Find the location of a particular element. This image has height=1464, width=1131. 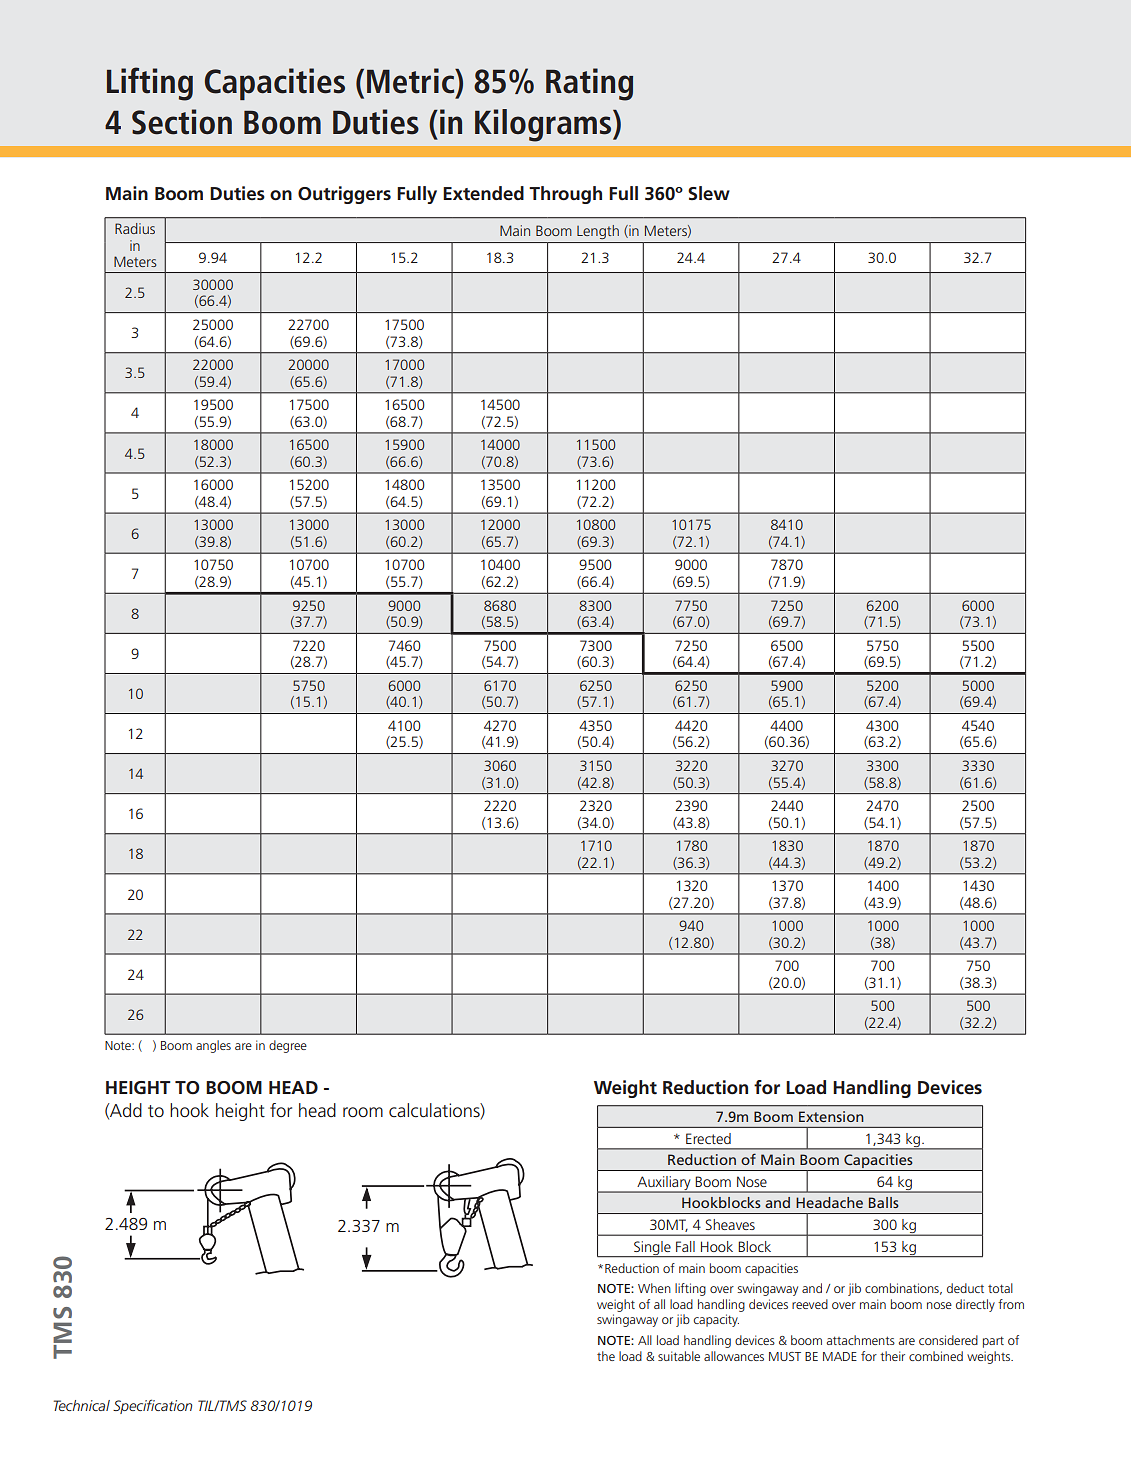

Section is located at coordinates (182, 122).
